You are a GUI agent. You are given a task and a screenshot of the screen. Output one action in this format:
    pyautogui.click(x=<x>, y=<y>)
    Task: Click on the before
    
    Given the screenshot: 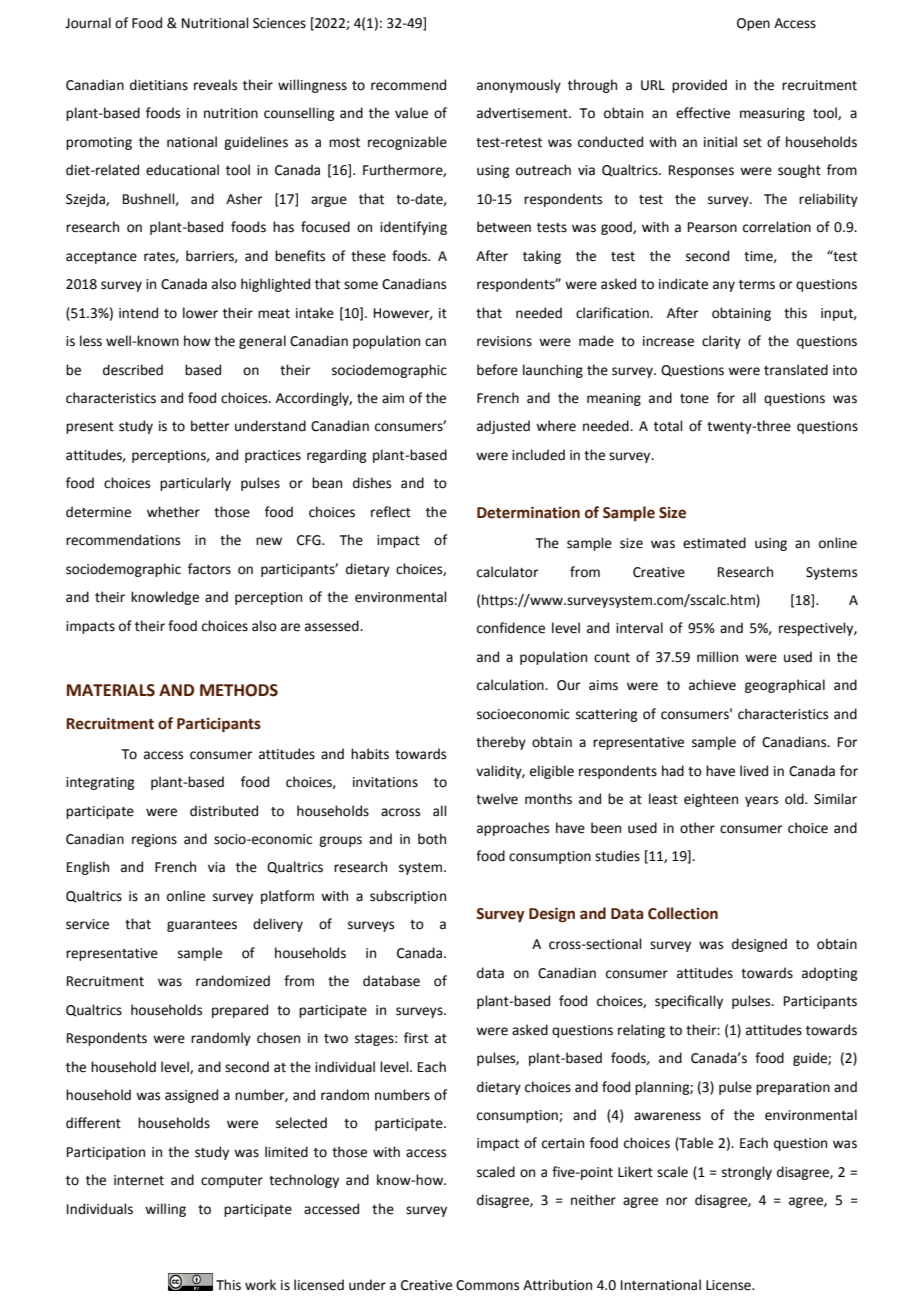 What is the action you would take?
    pyautogui.click(x=497, y=370)
